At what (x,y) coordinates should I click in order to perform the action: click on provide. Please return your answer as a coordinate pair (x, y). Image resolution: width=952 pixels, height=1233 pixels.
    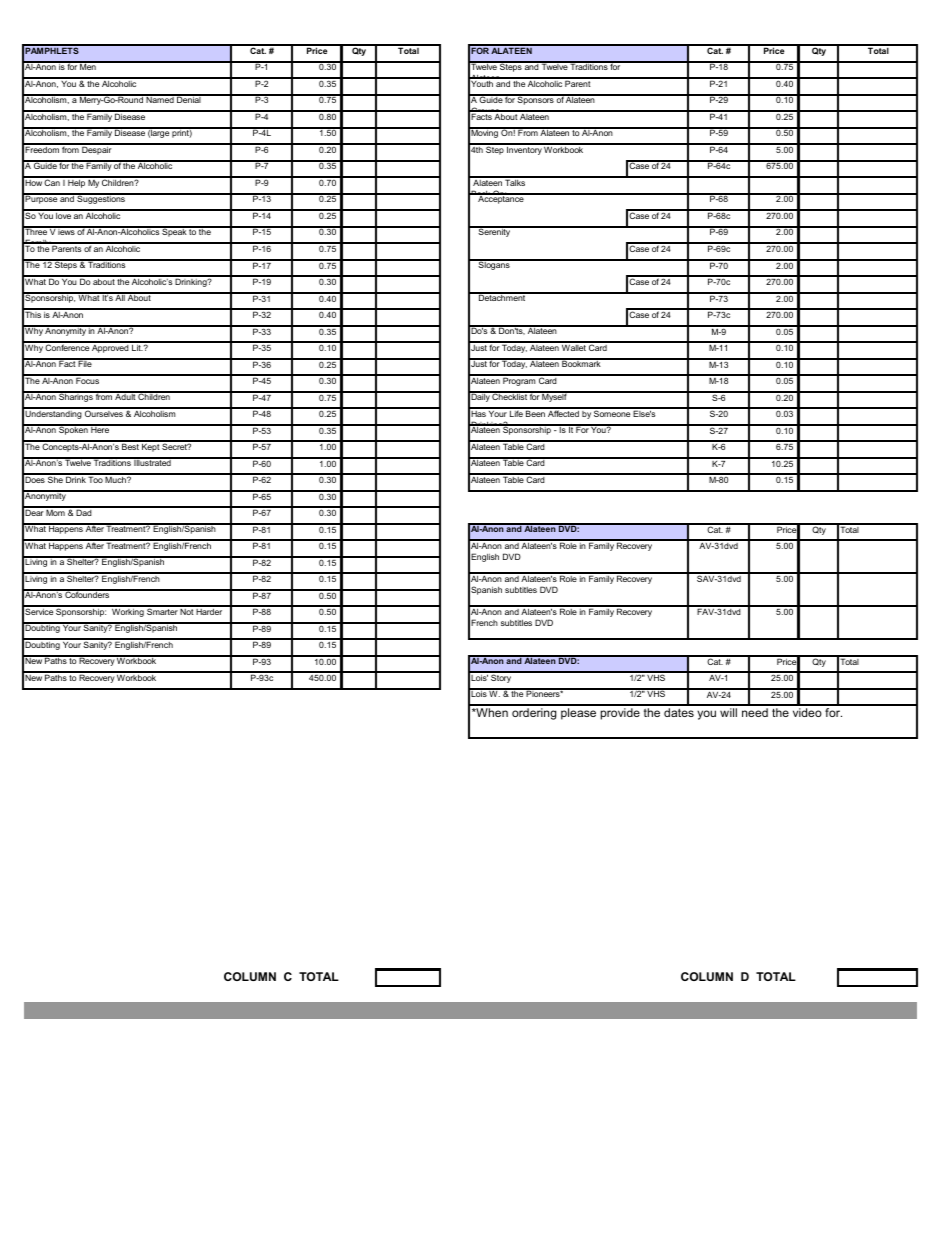
    Looking at the image, I should click on (620, 714).
